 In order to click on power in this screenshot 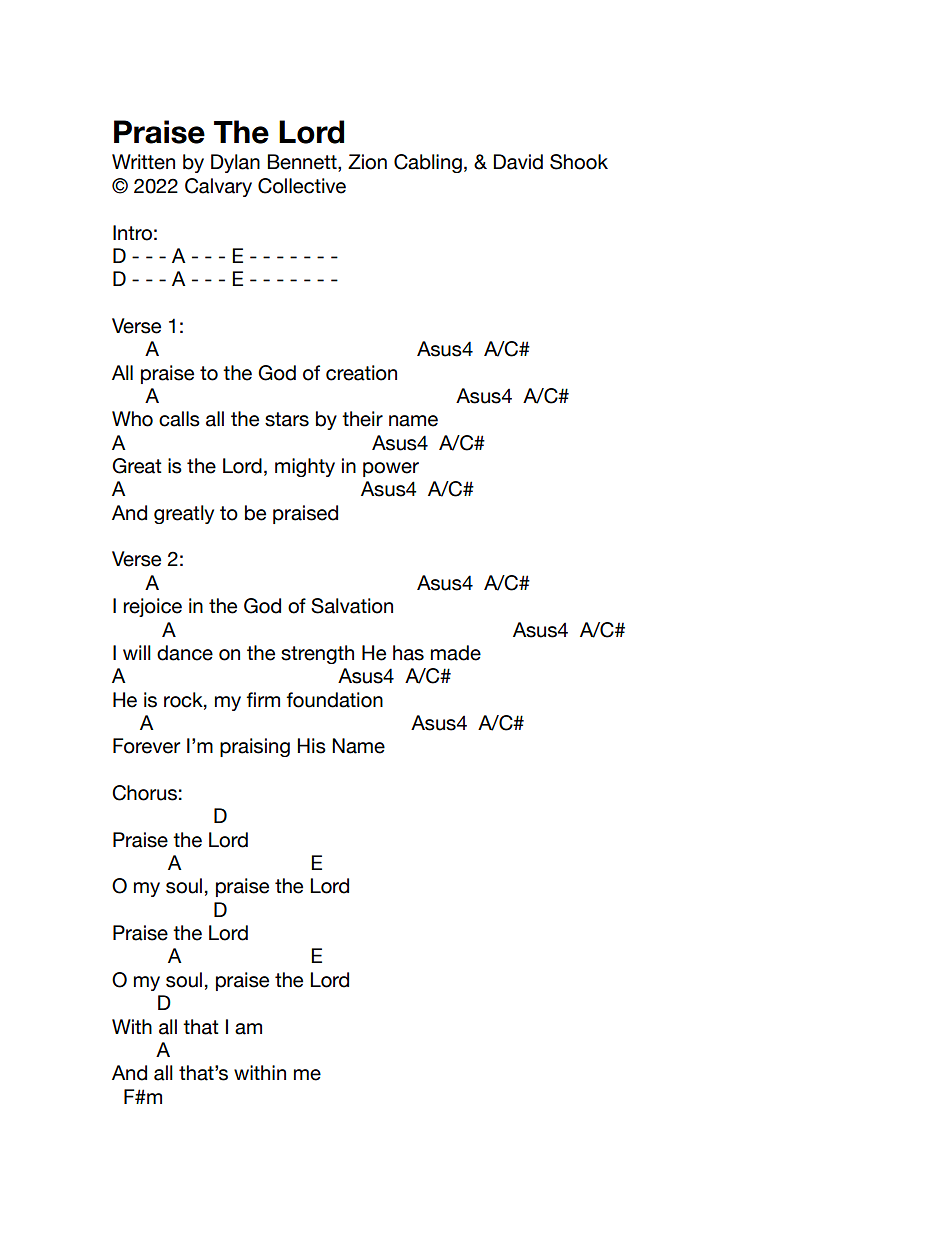, I will do `click(391, 469)`.
